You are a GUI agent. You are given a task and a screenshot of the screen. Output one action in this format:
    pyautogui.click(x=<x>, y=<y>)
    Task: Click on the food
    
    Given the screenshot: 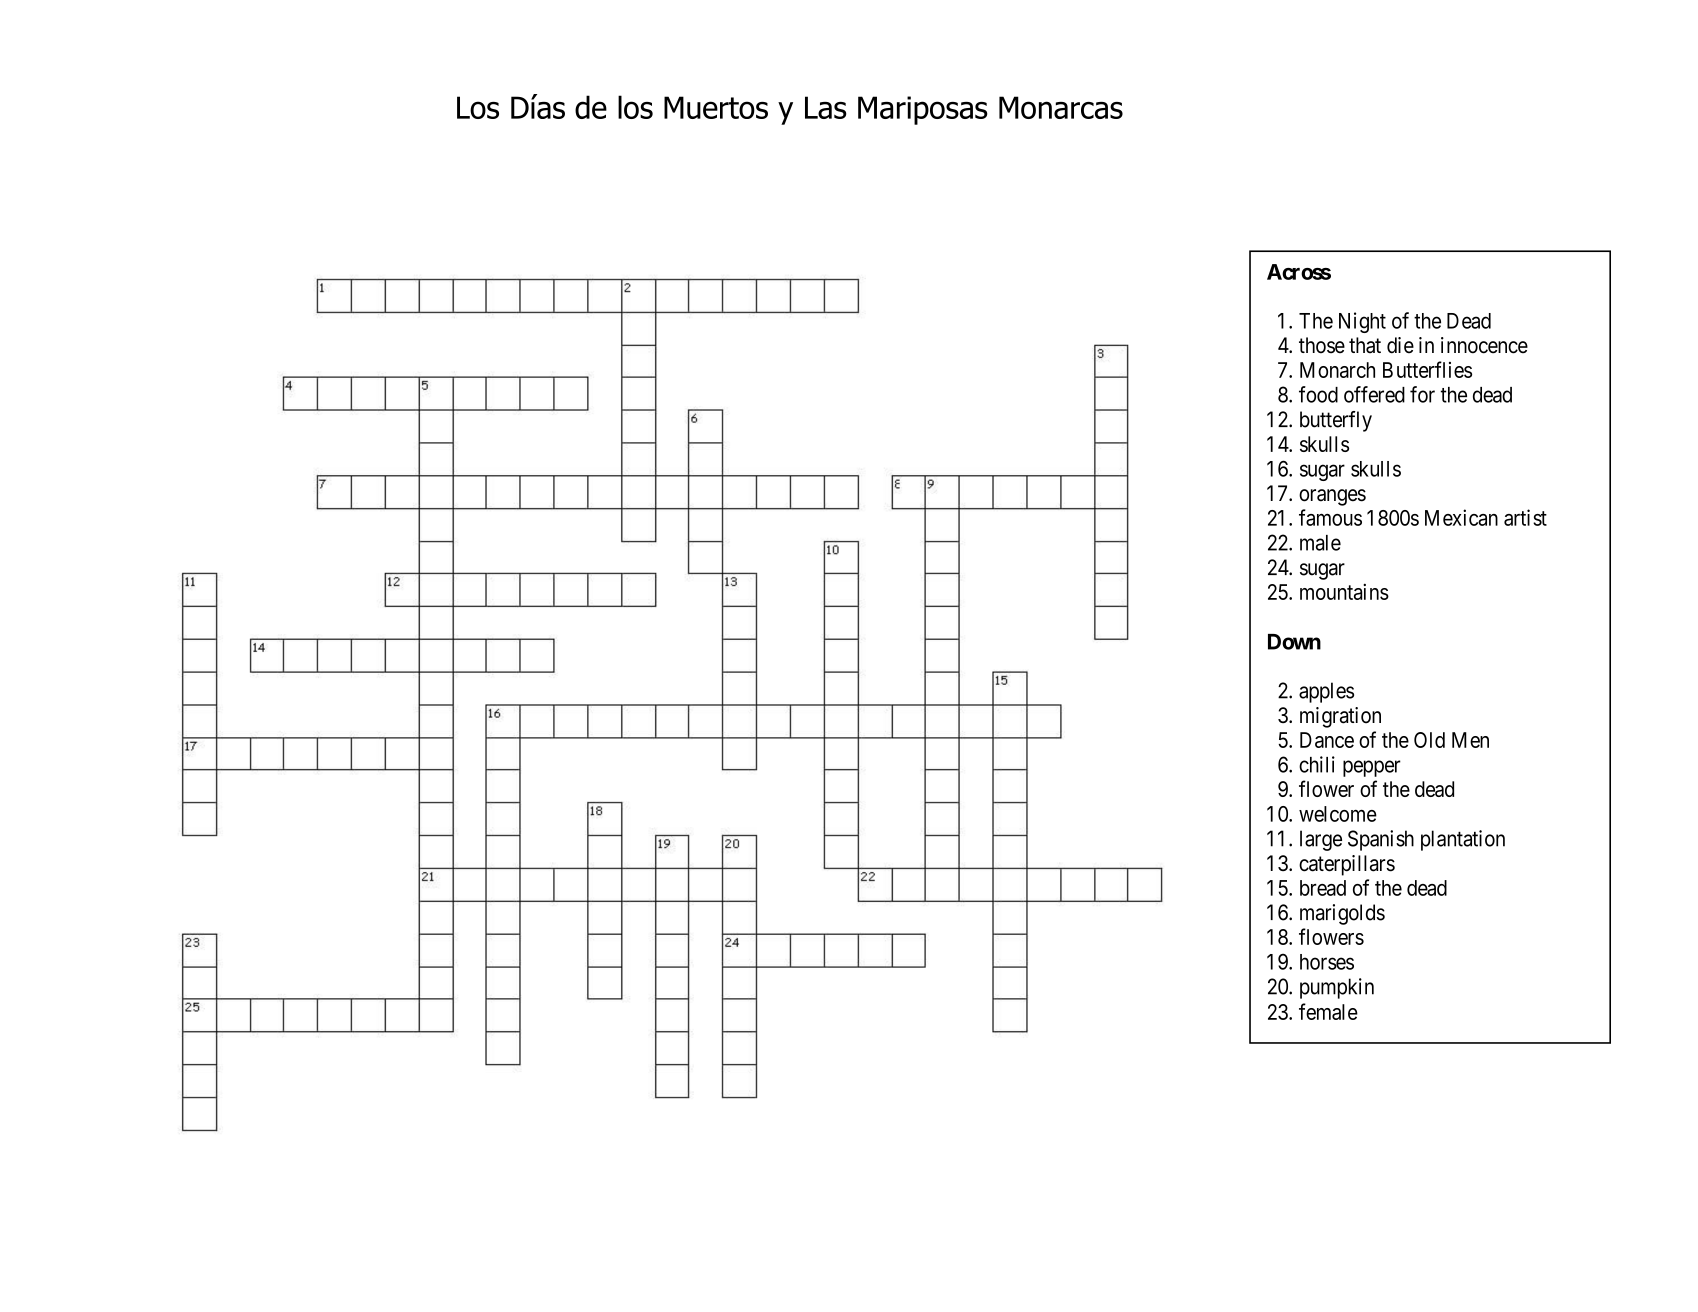 What is the action you would take?
    pyautogui.click(x=1318, y=394)
